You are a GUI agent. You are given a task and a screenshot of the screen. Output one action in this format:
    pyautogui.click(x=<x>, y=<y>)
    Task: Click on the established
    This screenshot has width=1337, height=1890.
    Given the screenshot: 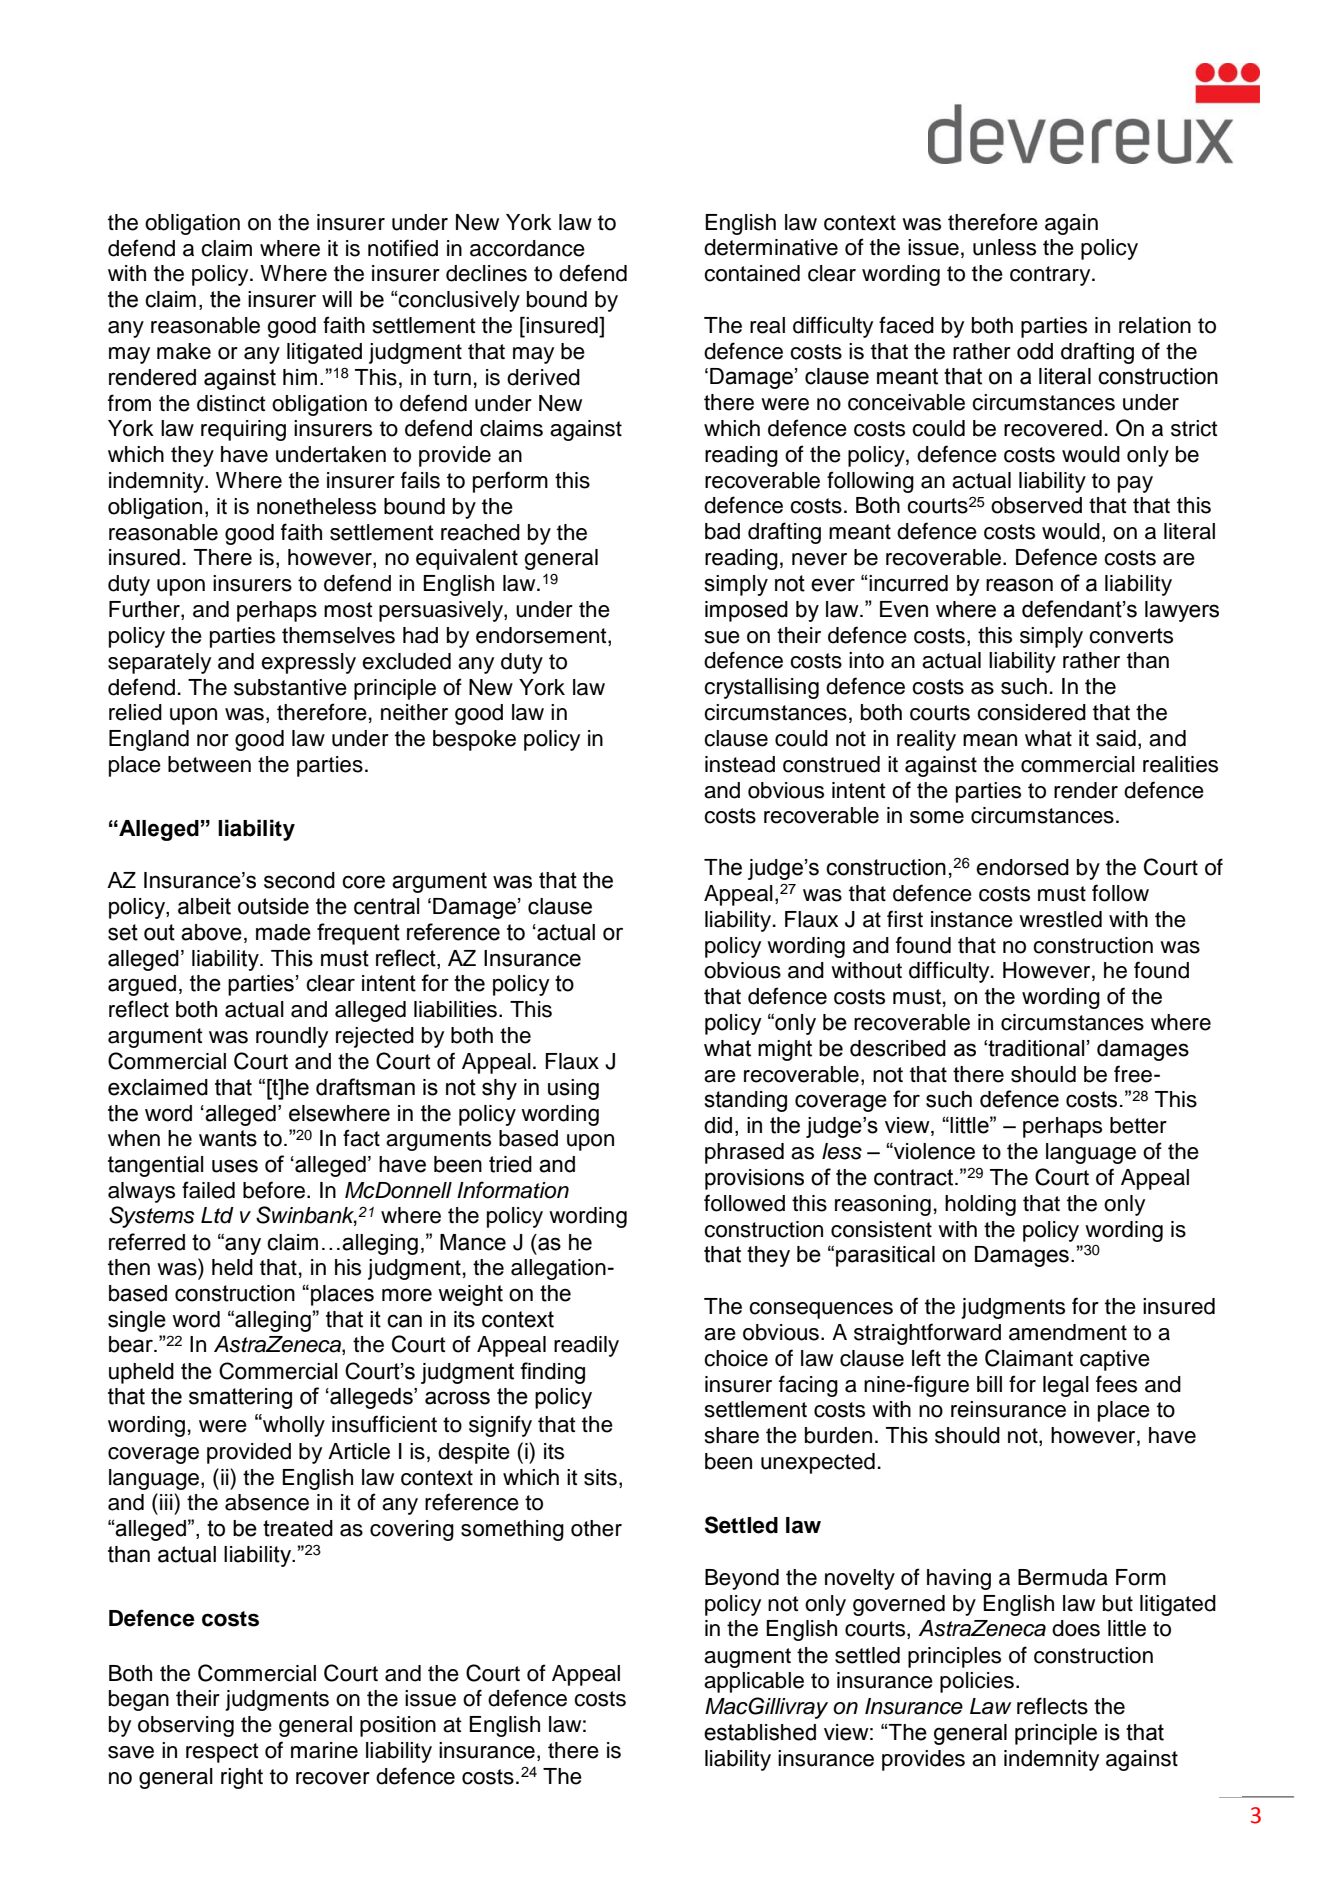 What is the action you would take?
    pyautogui.click(x=760, y=1732)
